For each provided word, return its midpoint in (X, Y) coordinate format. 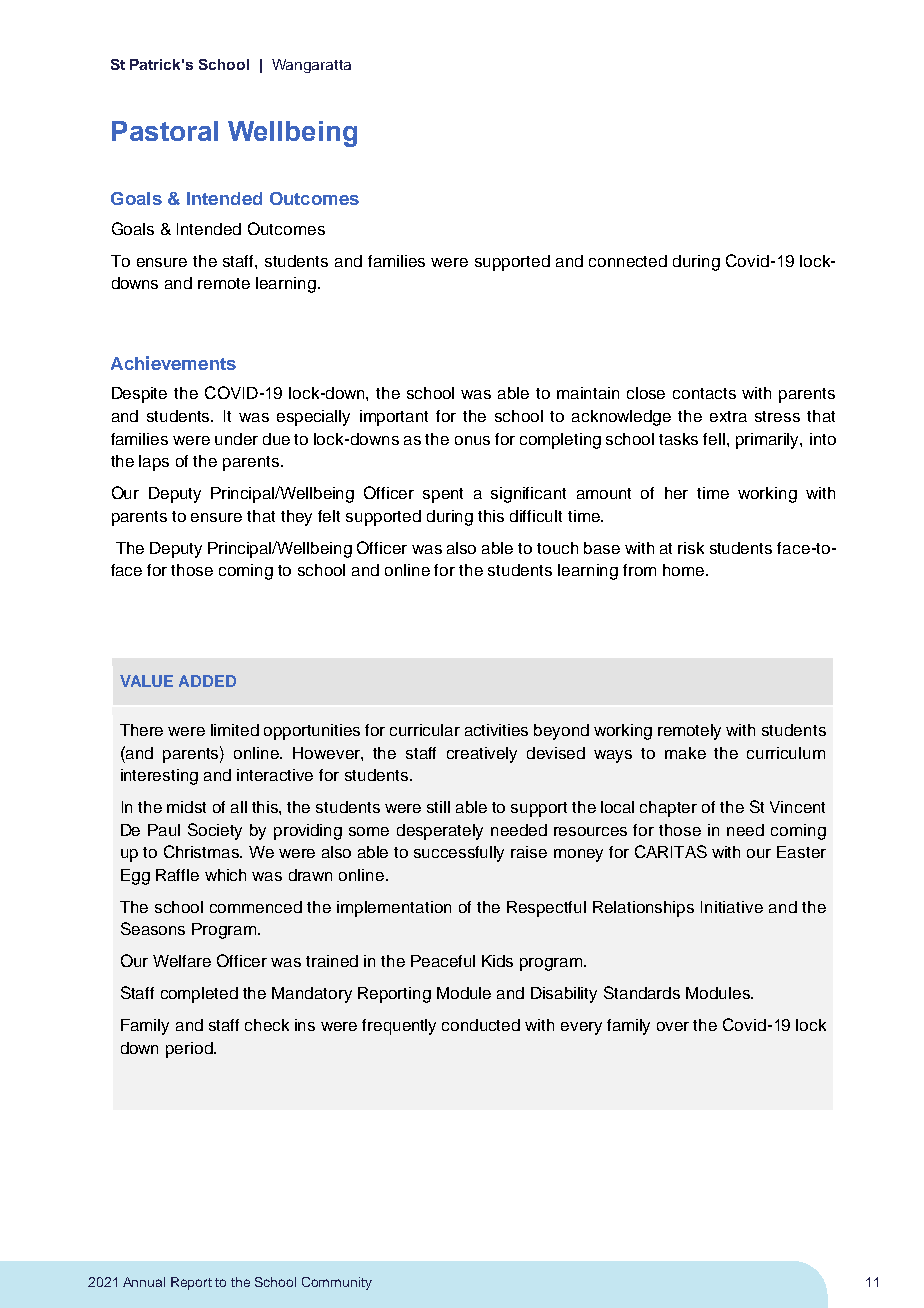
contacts (704, 393)
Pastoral (165, 131)
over (673, 1026)
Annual (144, 1282)
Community (337, 1283)
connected (628, 261)
